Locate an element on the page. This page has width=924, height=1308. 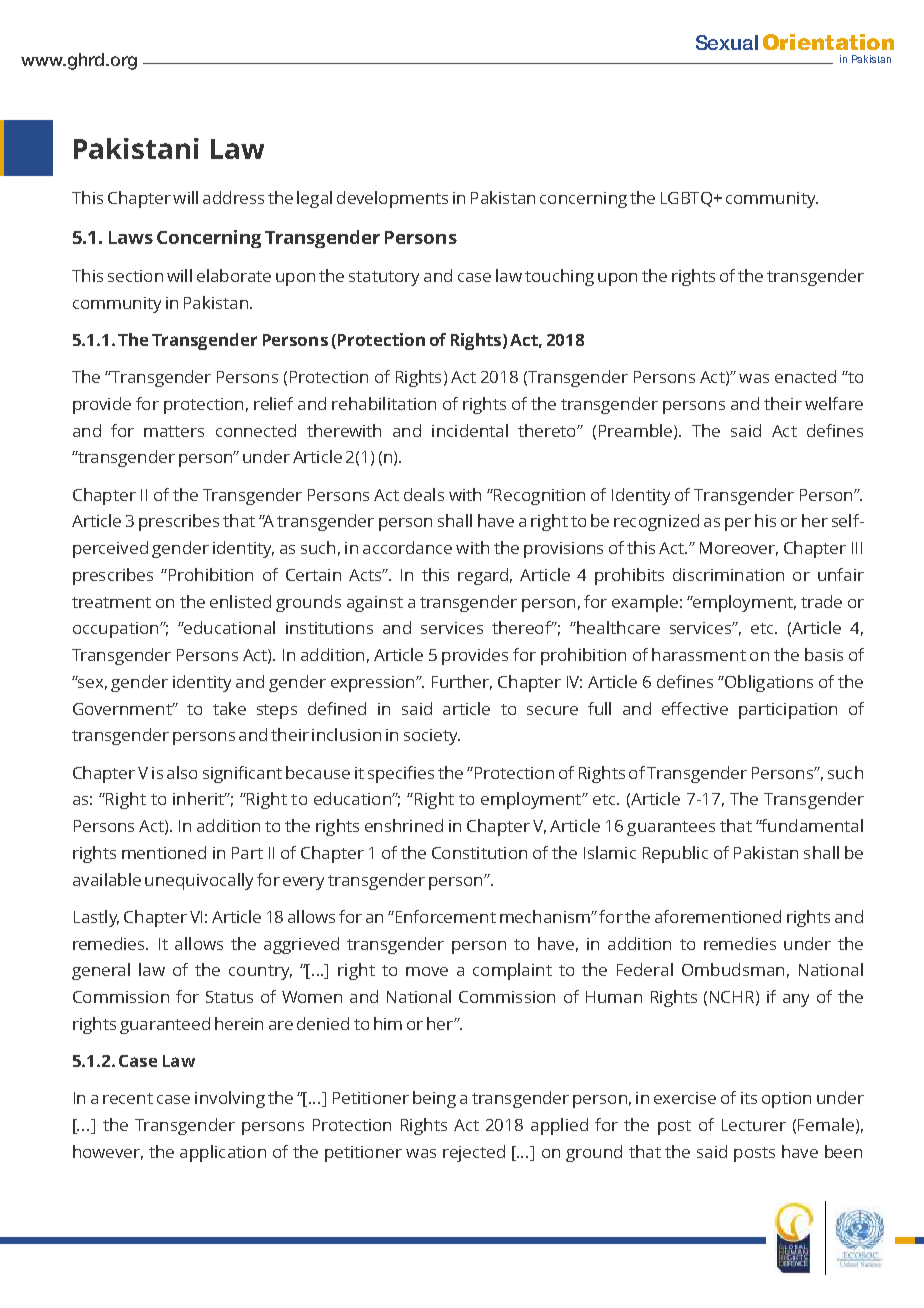
involving is located at coordinates (230, 1099).
